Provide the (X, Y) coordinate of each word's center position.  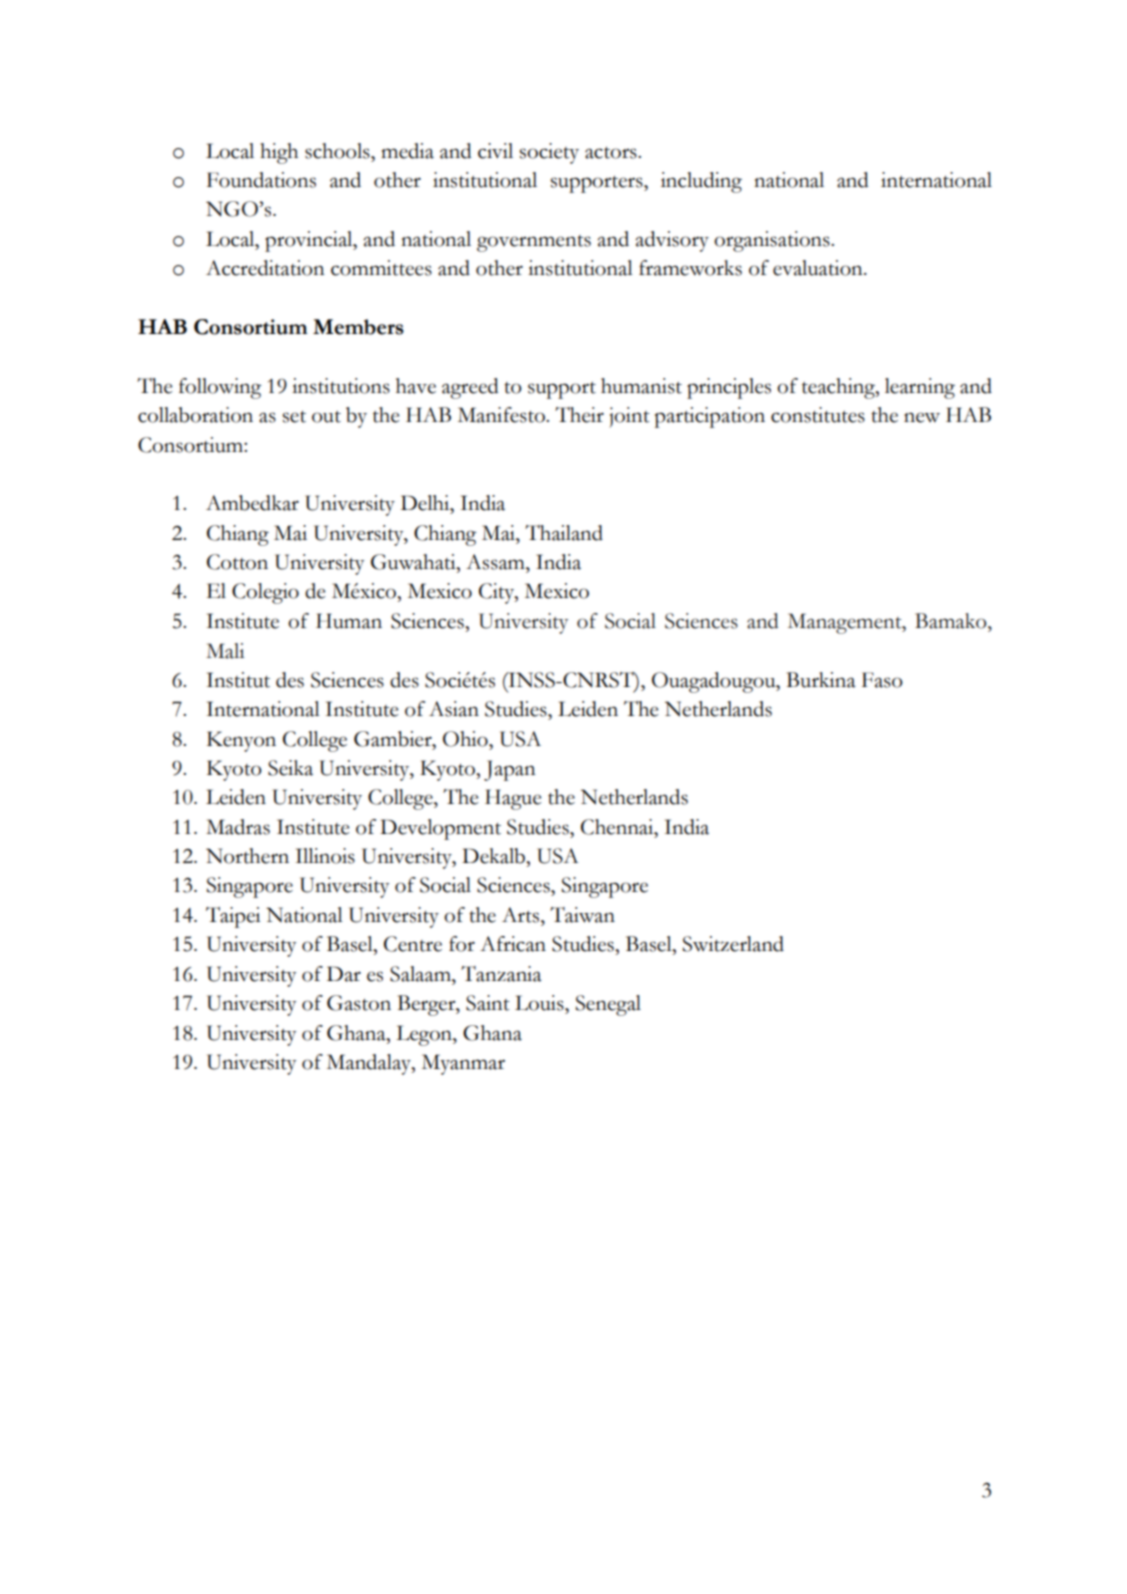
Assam (496, 562)
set (294, 417)
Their (579, 415)
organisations (773, 241)
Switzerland (733, 944)
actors (612, 153)
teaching (839, 388)
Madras (238, 827)
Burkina (821, 680)
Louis (540, 1003)
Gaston (359, 1003)
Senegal (608, 1005)
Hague (513, 799)
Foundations (261, 180)
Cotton (237, 562)
